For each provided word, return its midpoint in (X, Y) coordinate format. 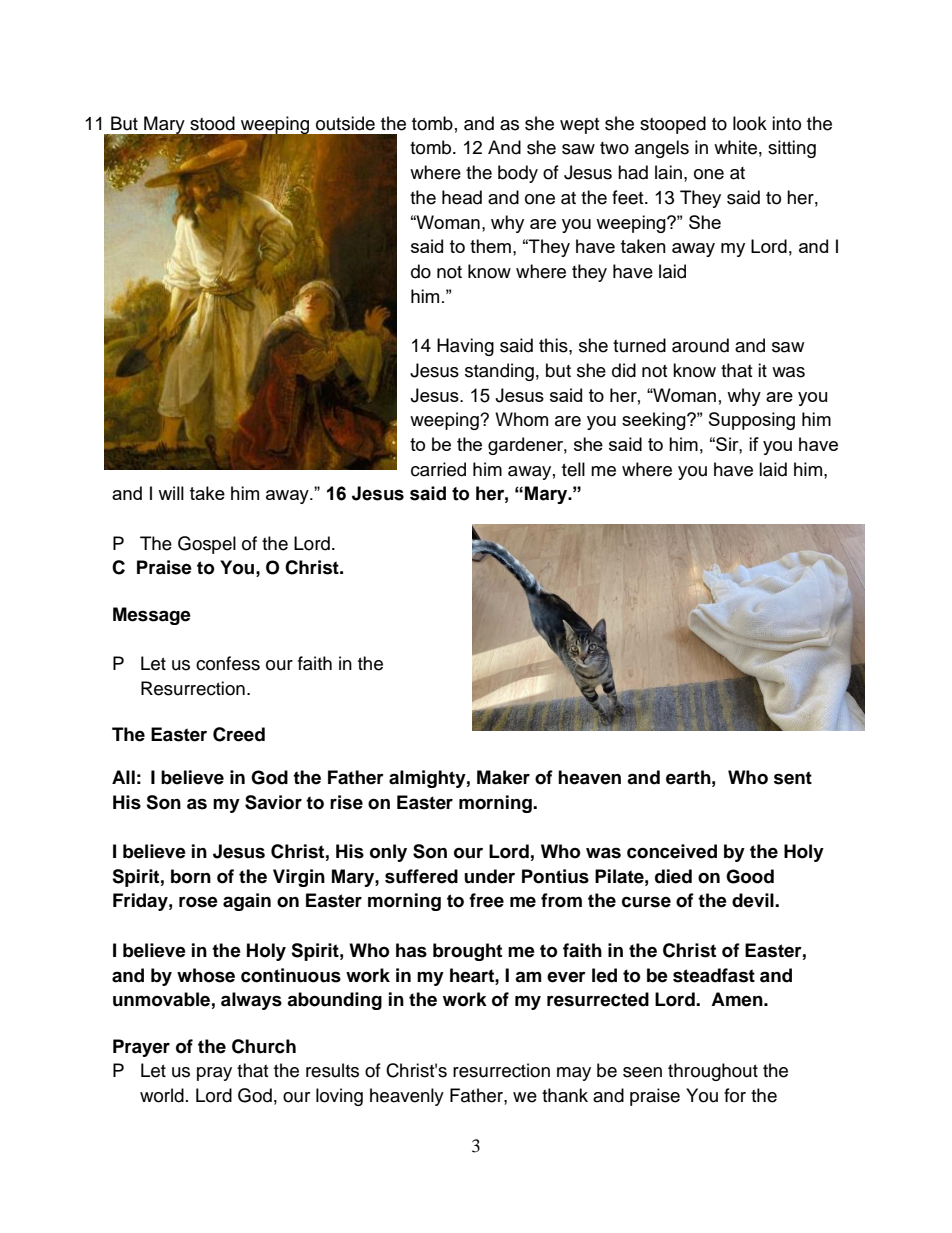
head (462, 197)
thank (565, 1095)
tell (573, 469)
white (735, 147)
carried (438, 469)
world (162, 1095)
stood (212, 123)
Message (152, 616)
